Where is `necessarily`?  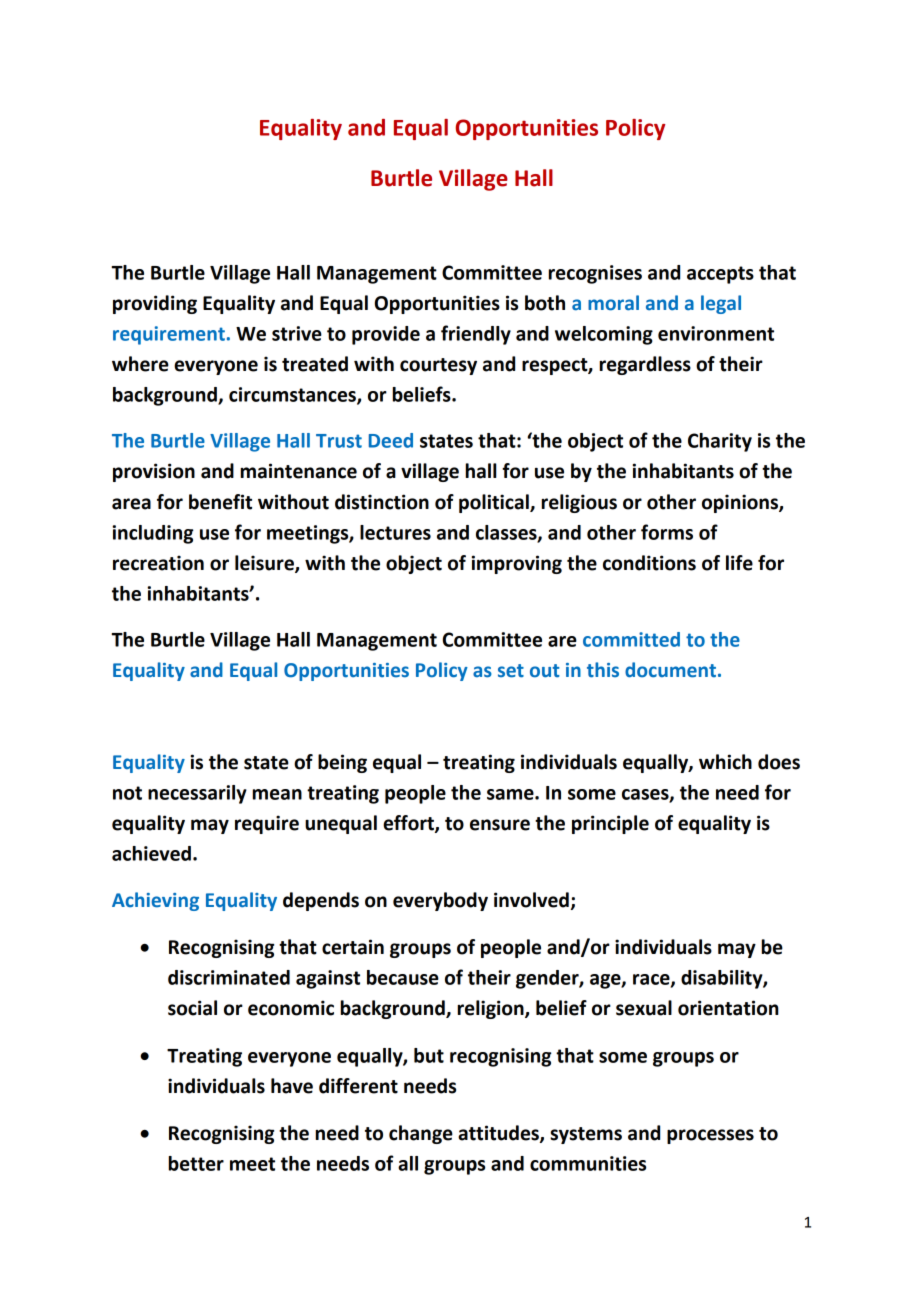
necessarily is located at coordinates (197, 794).
